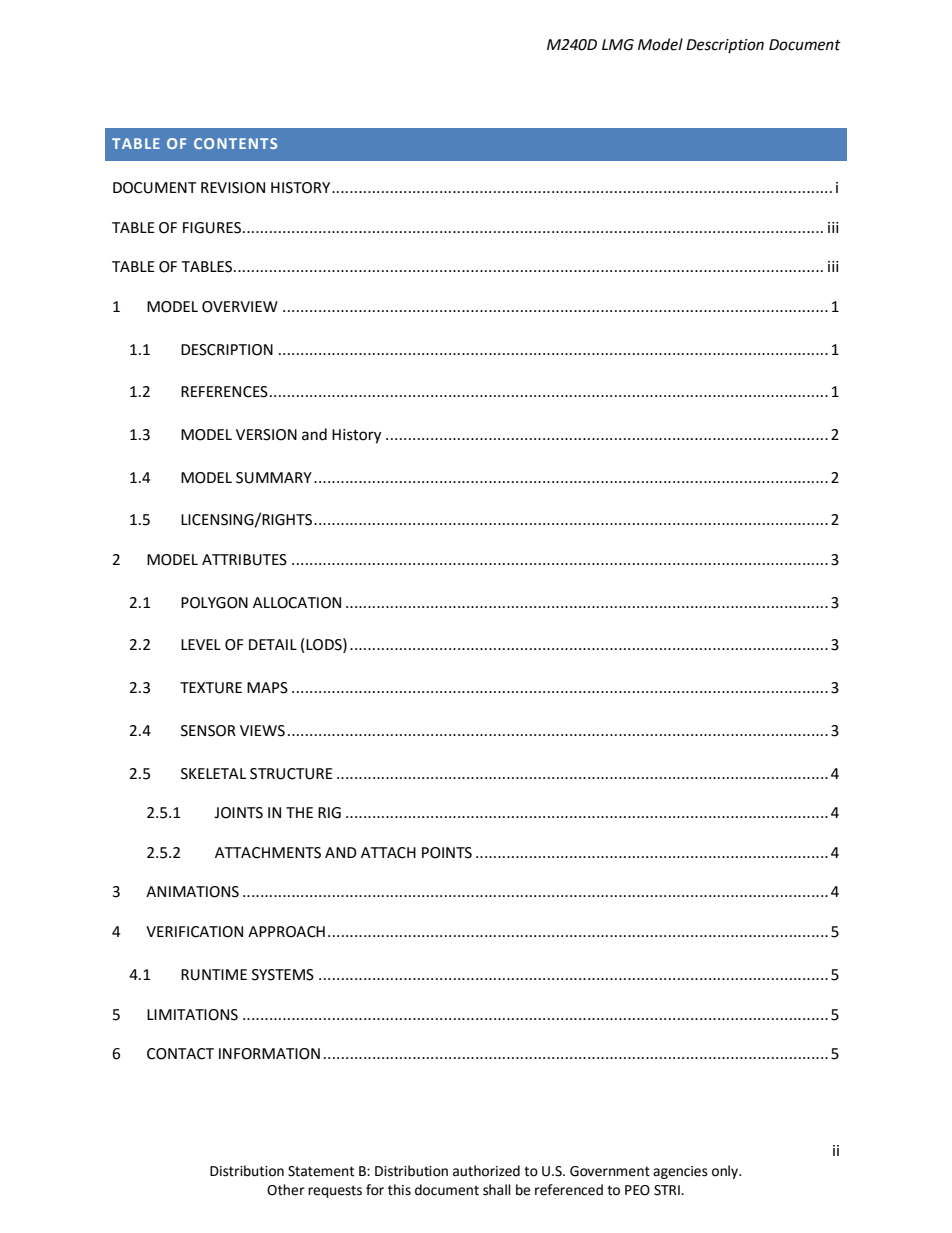  What do you see at coordinates (286, 1190) in the page?
I see `Other` at bounding box center [286, 1190].
